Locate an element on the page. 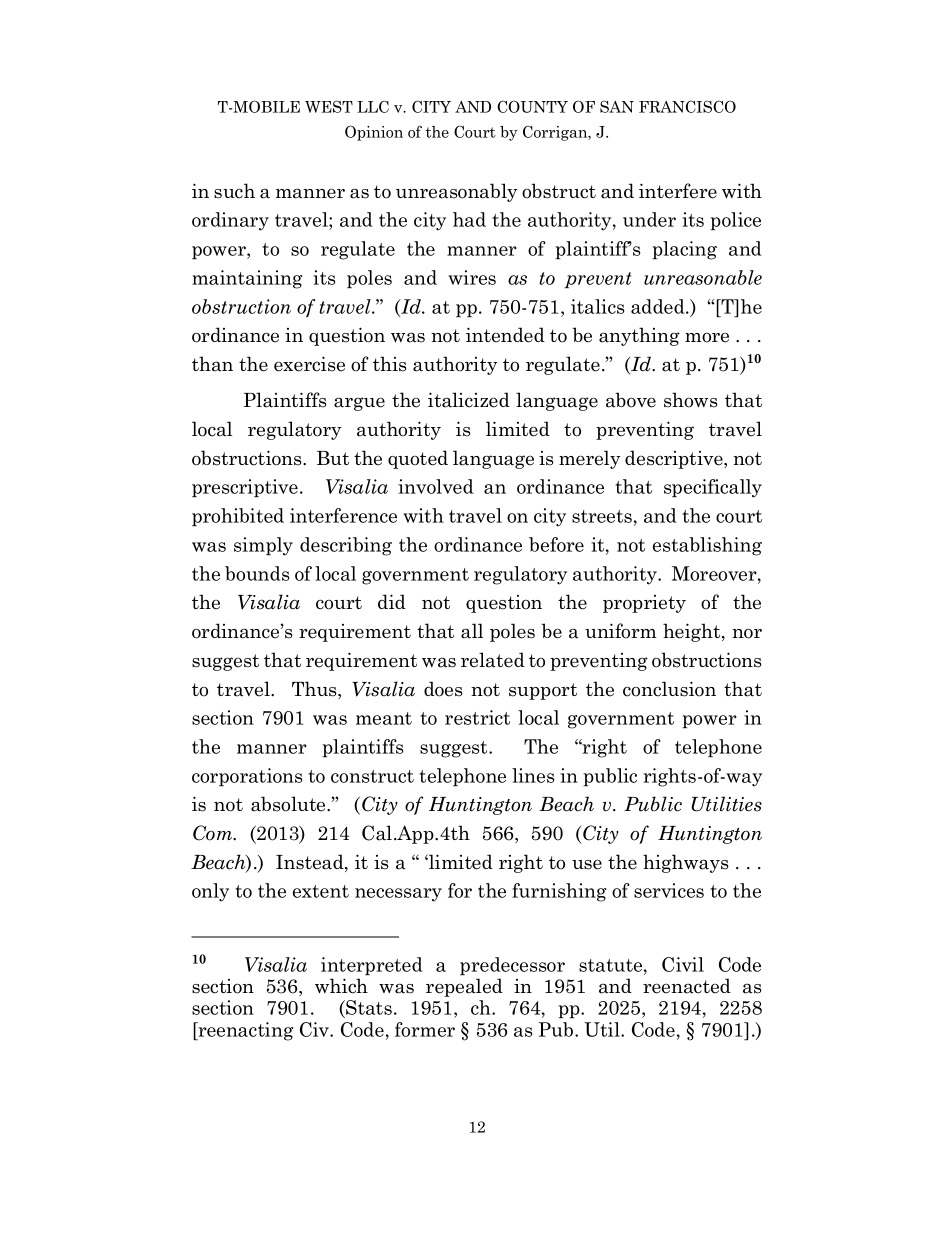  establishing is located at coordinates (707, 546).
